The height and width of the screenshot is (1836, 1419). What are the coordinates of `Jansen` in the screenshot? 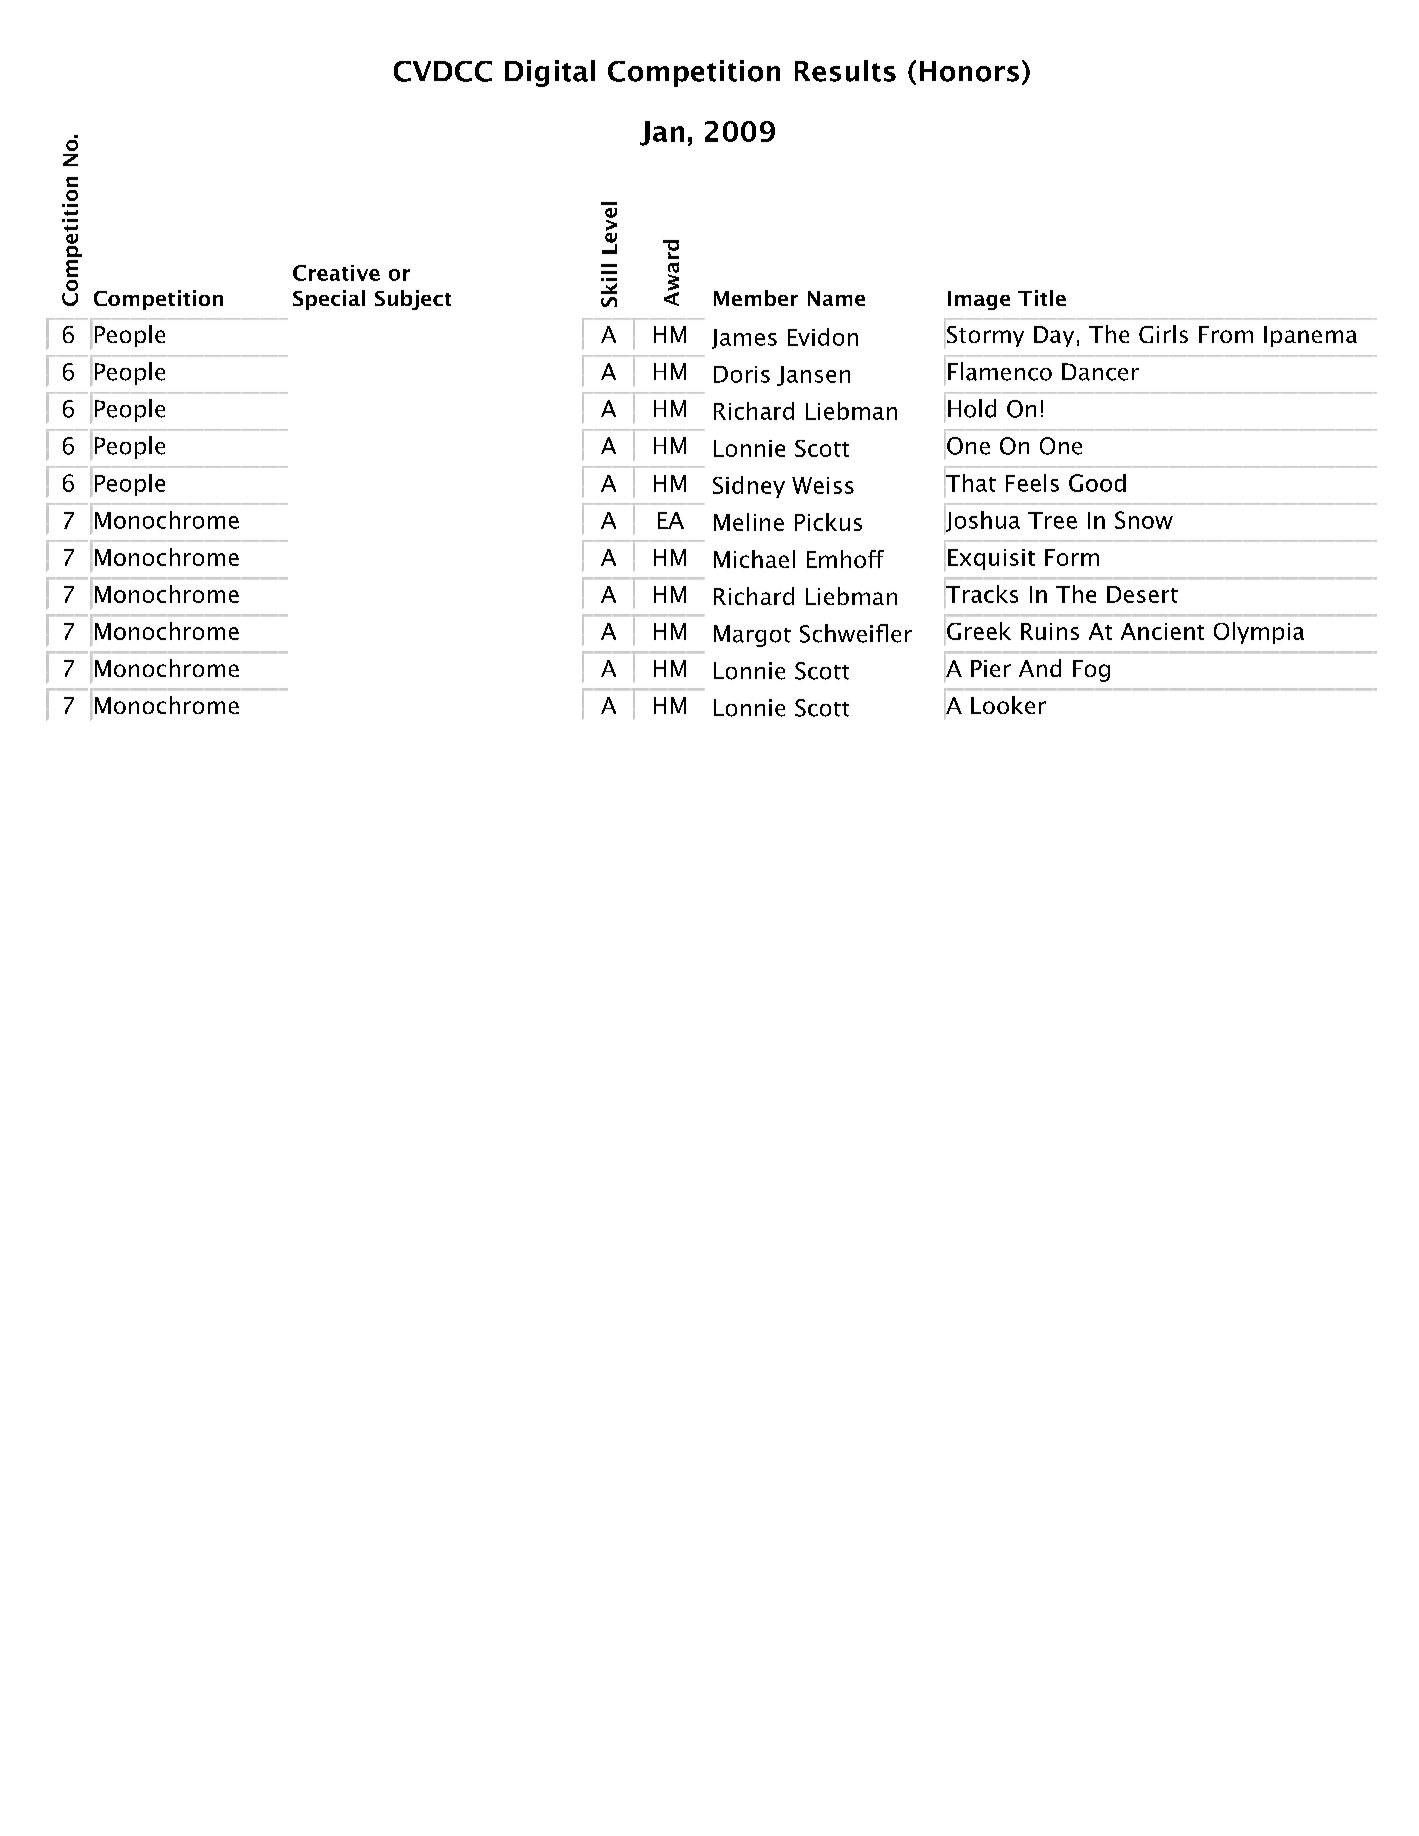 It's located at (813, 376).
